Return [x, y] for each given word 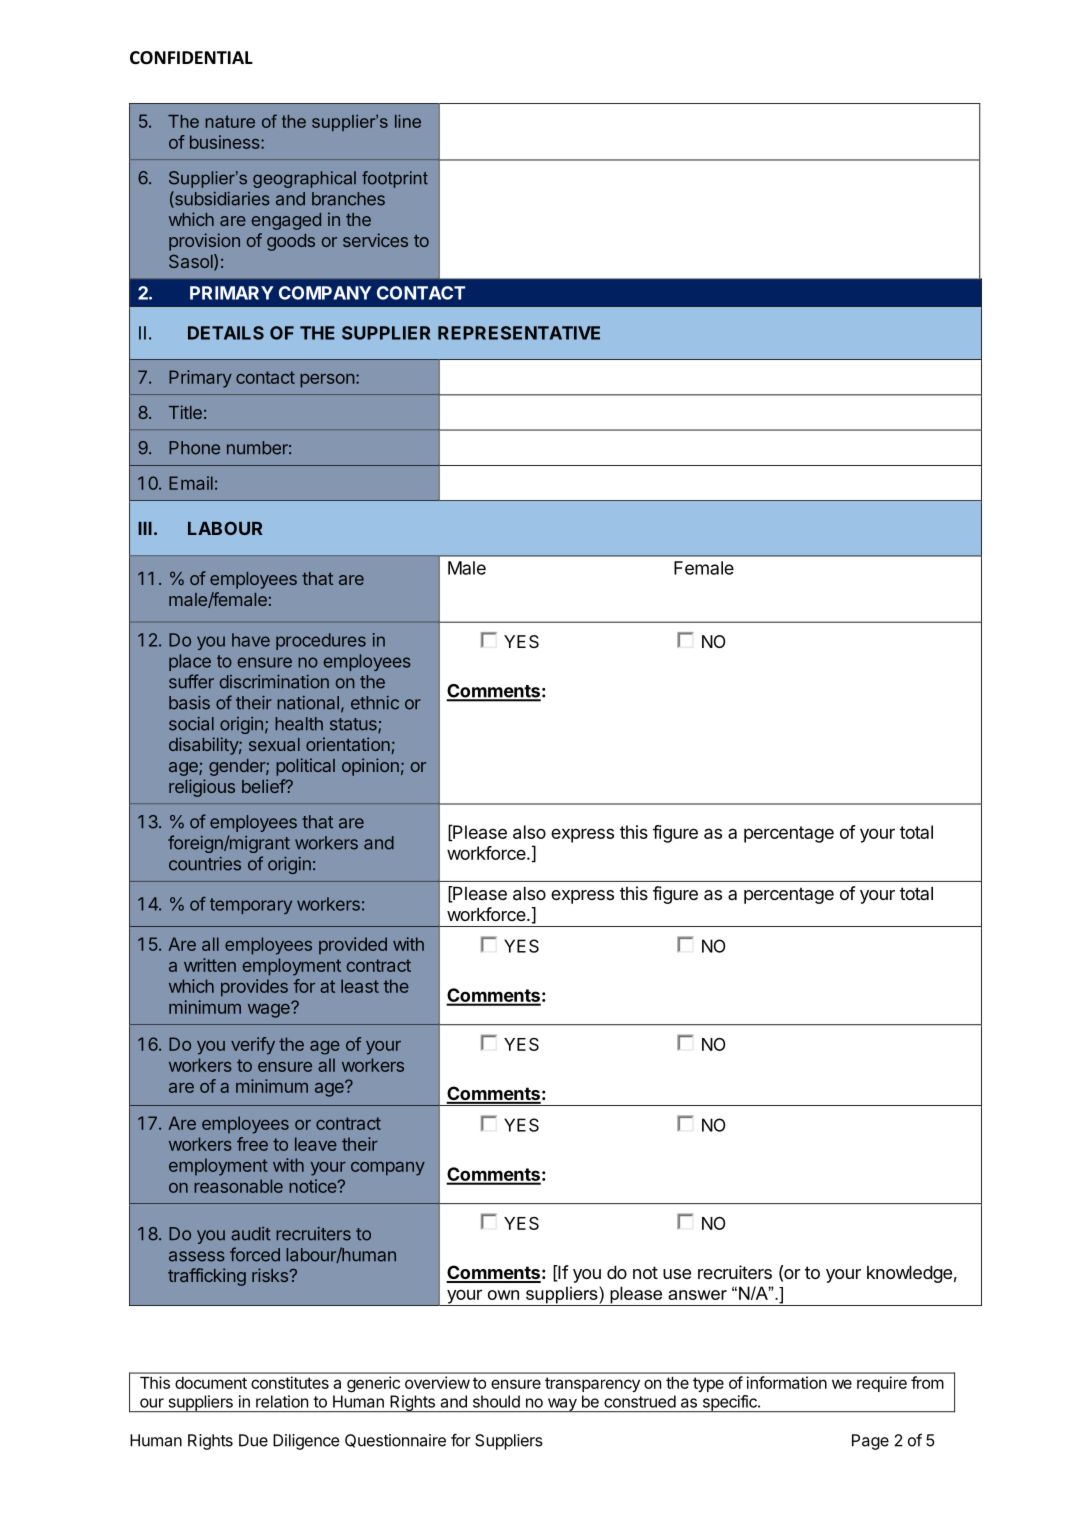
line [408, 121]
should [496, 1401]
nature [230, 121]
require [882, 1384]
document [211, 1383]
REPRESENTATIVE [519, 333]
